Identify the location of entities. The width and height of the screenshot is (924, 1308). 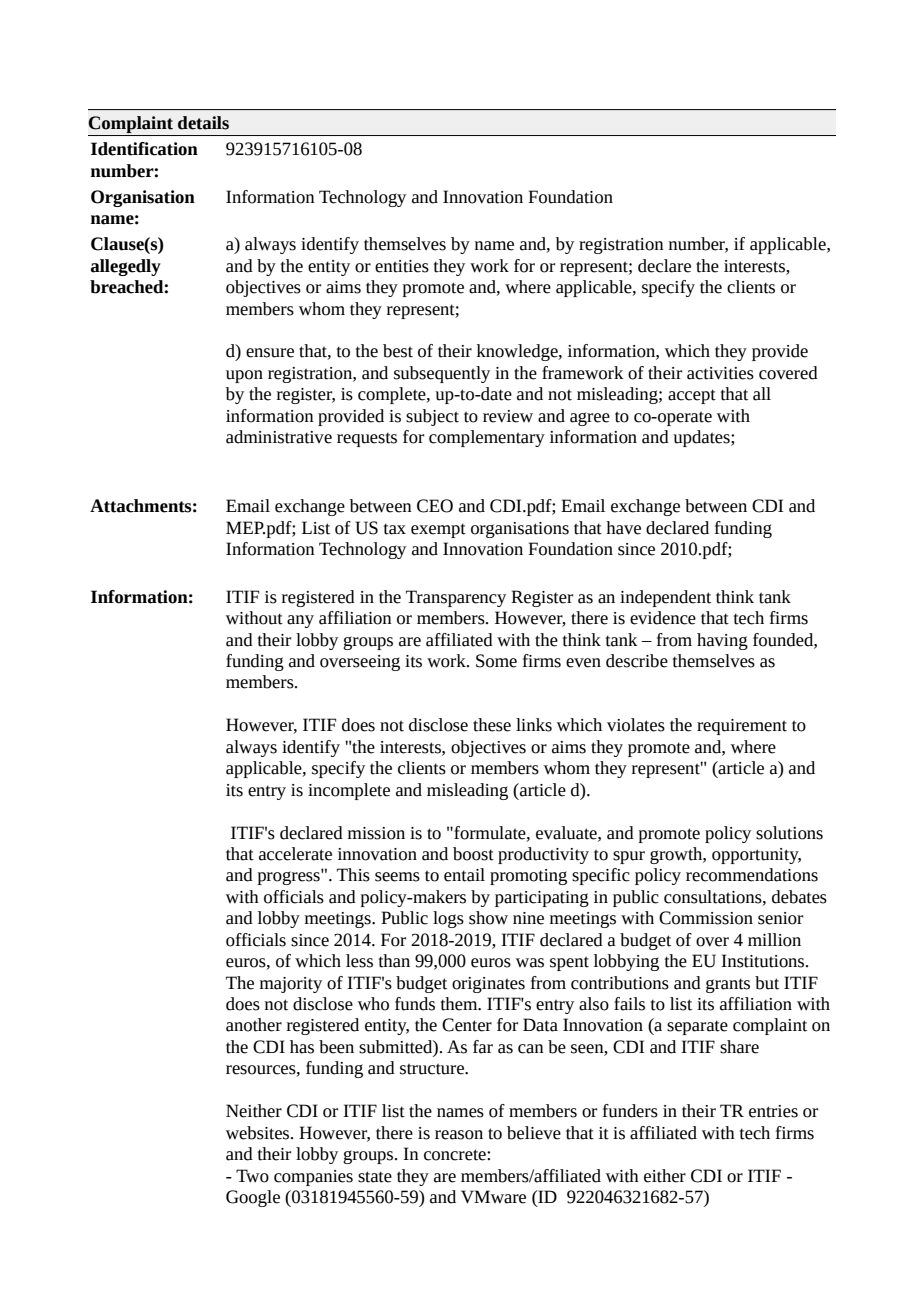
(402, 266).
